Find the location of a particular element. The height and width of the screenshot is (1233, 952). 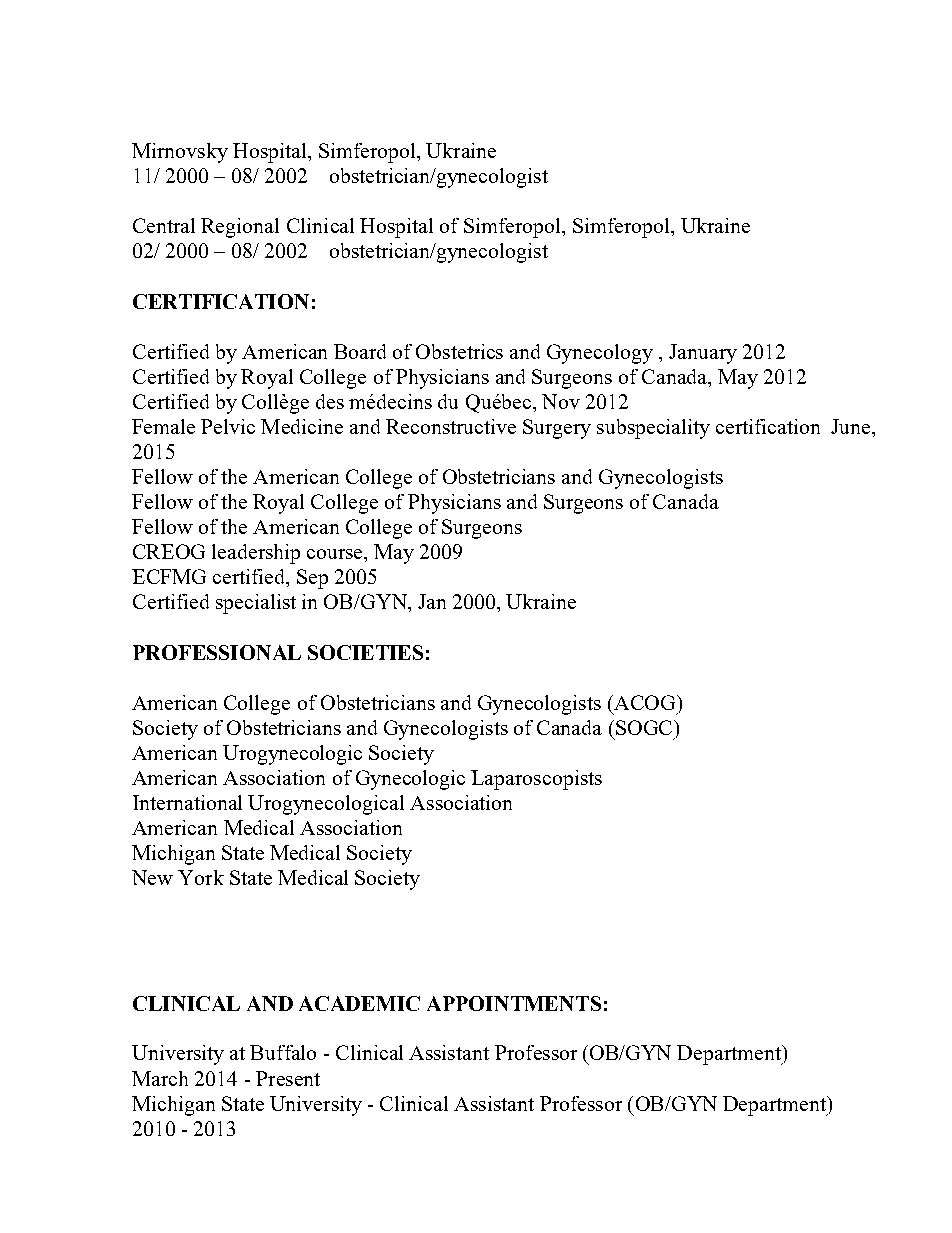

SOCIETIES is located at coordinates (365, 652).
